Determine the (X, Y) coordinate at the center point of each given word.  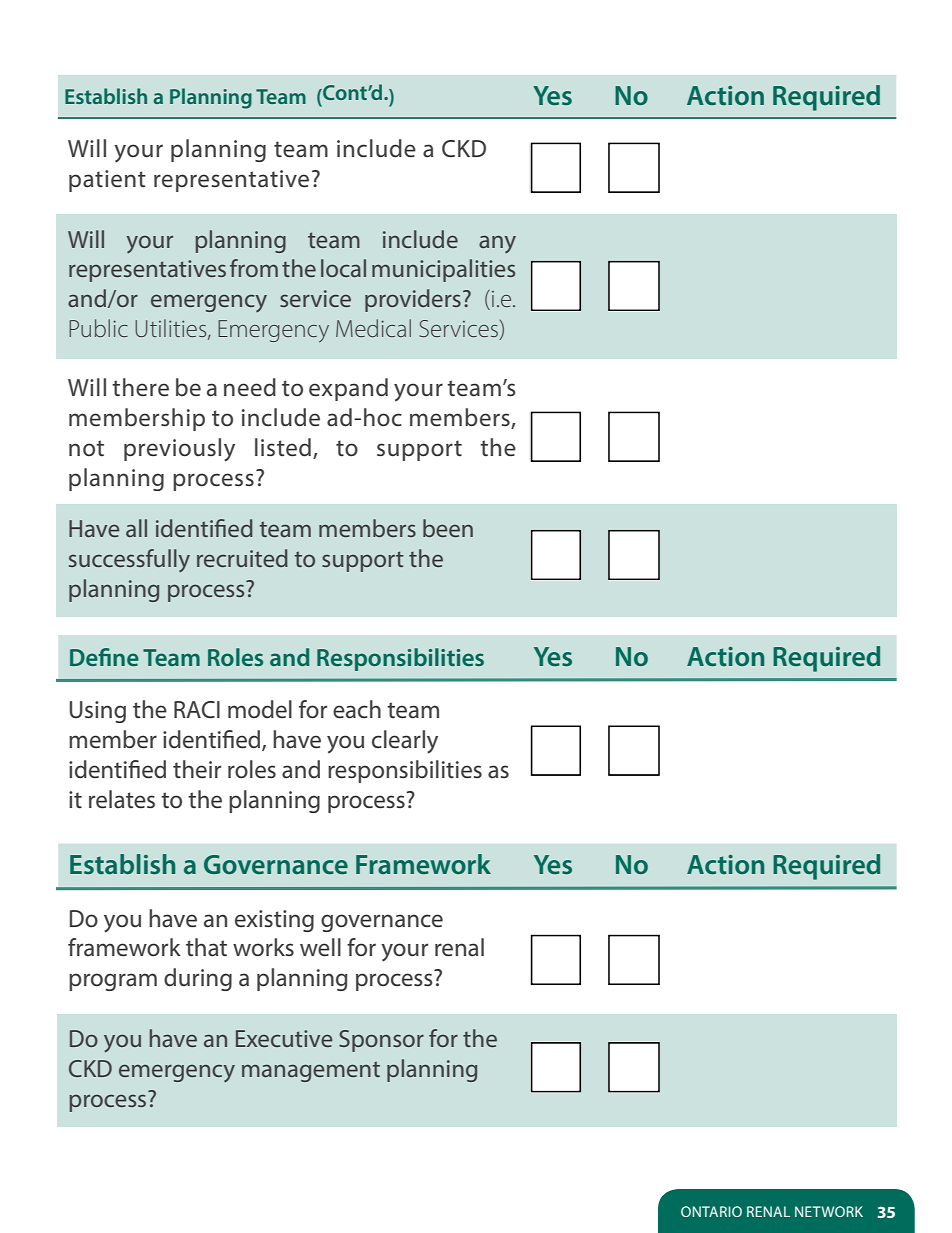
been (448, 528)
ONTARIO (711, 1211)
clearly (405, 742)
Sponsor (381, 1041)
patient (107, 181)
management (311, 1071)
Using (98, 712)
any (497, 244)
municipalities (443, 270)
